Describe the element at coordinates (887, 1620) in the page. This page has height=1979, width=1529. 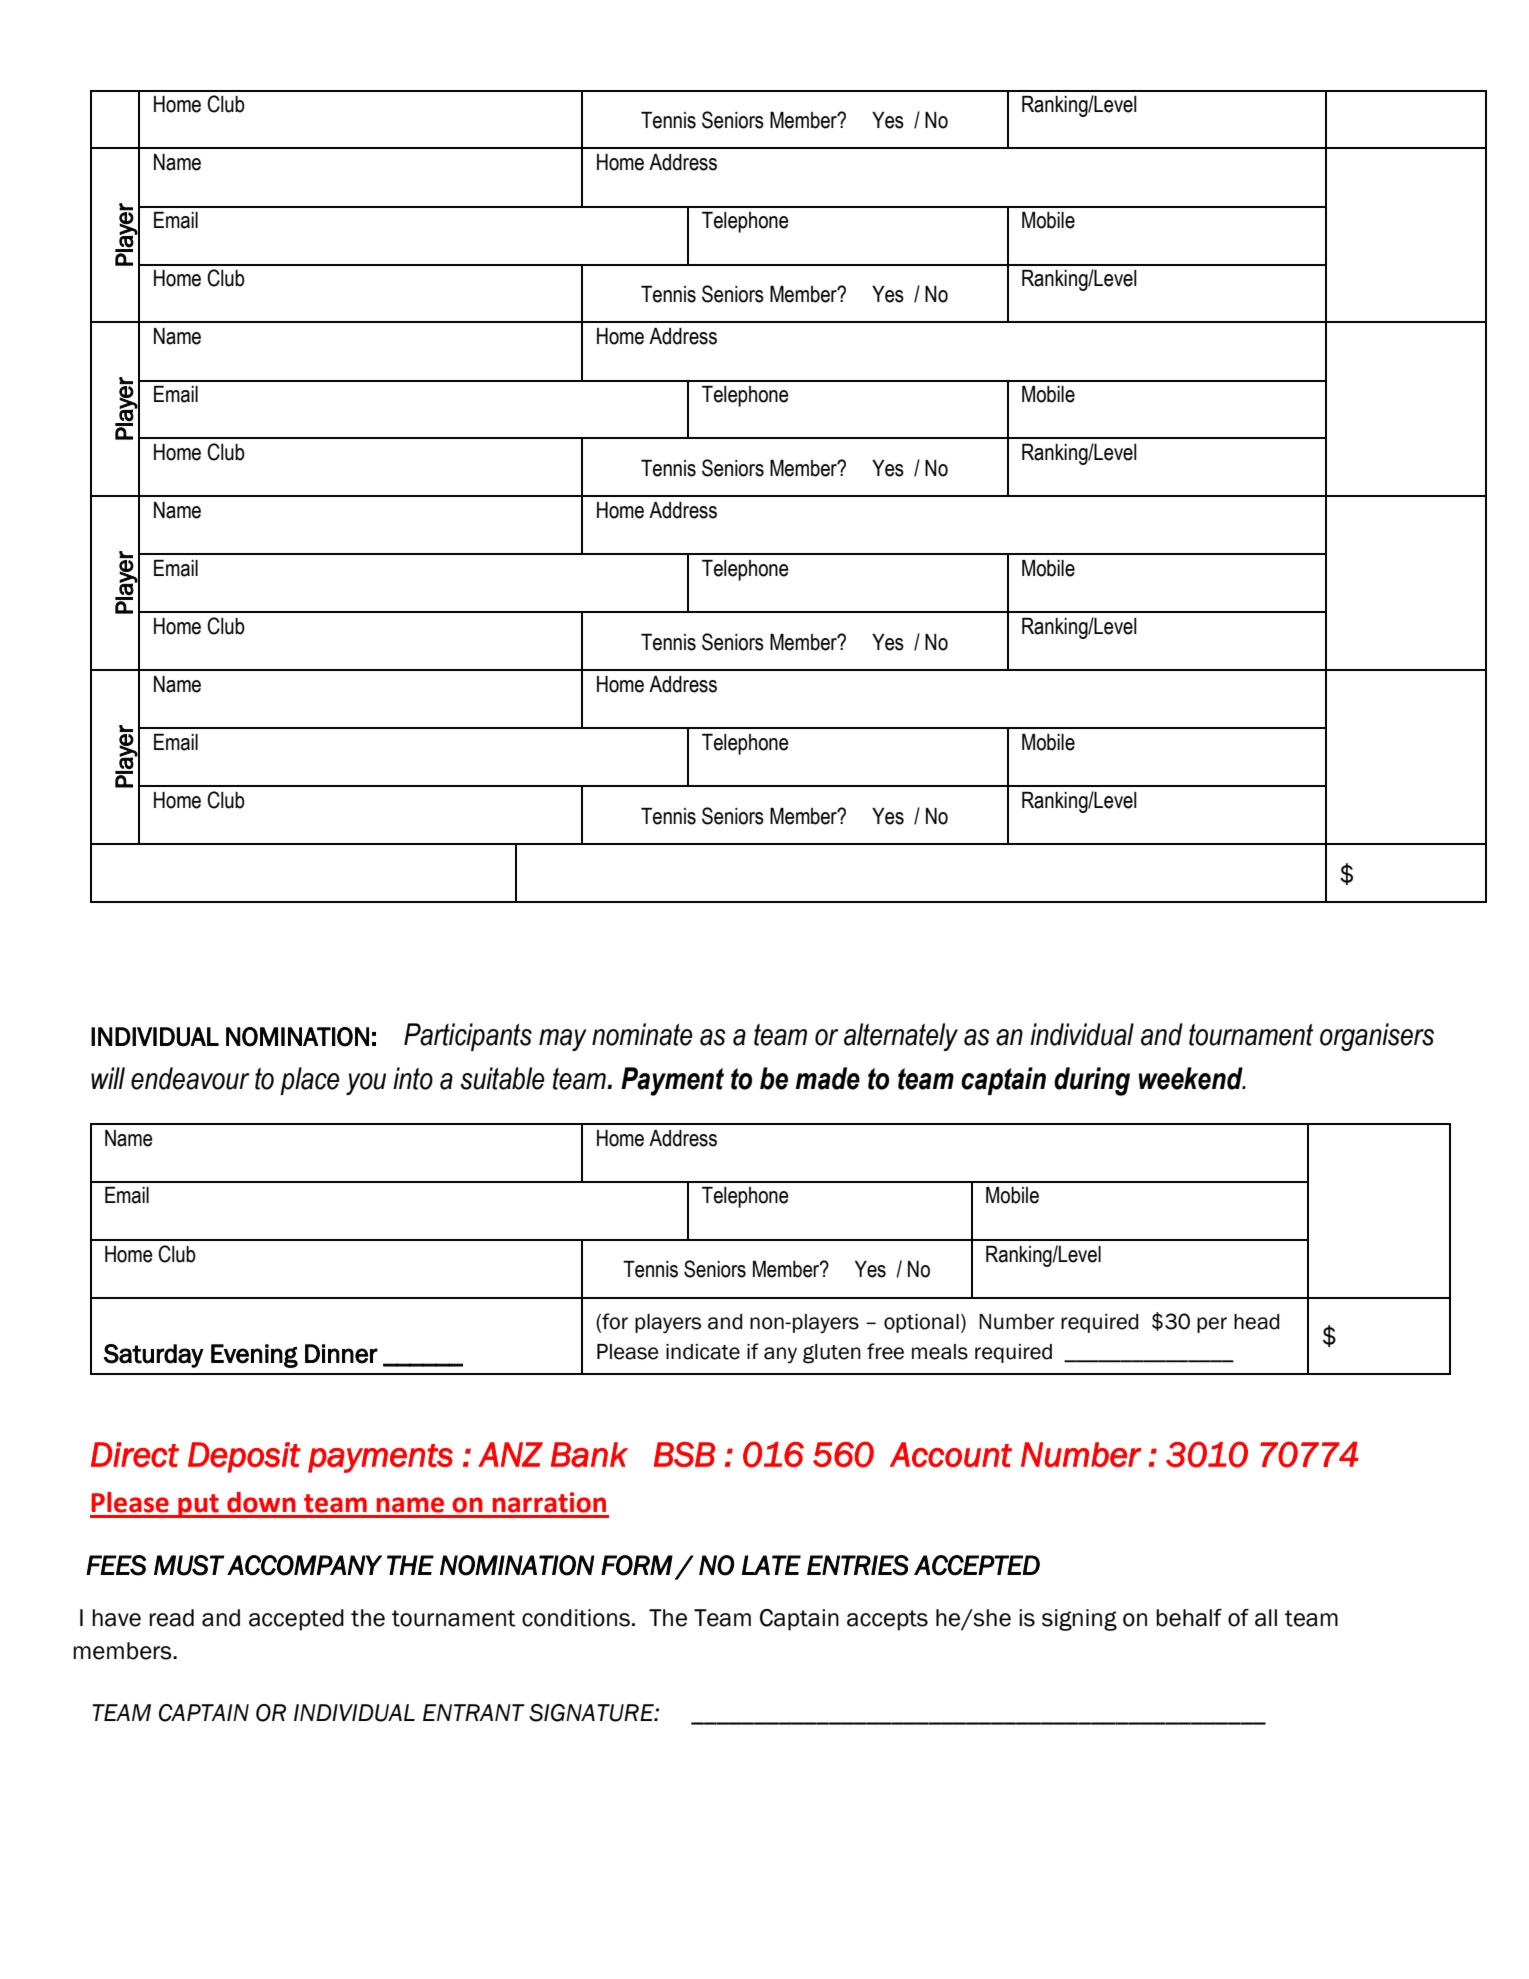
I see `accepts` at that location.
